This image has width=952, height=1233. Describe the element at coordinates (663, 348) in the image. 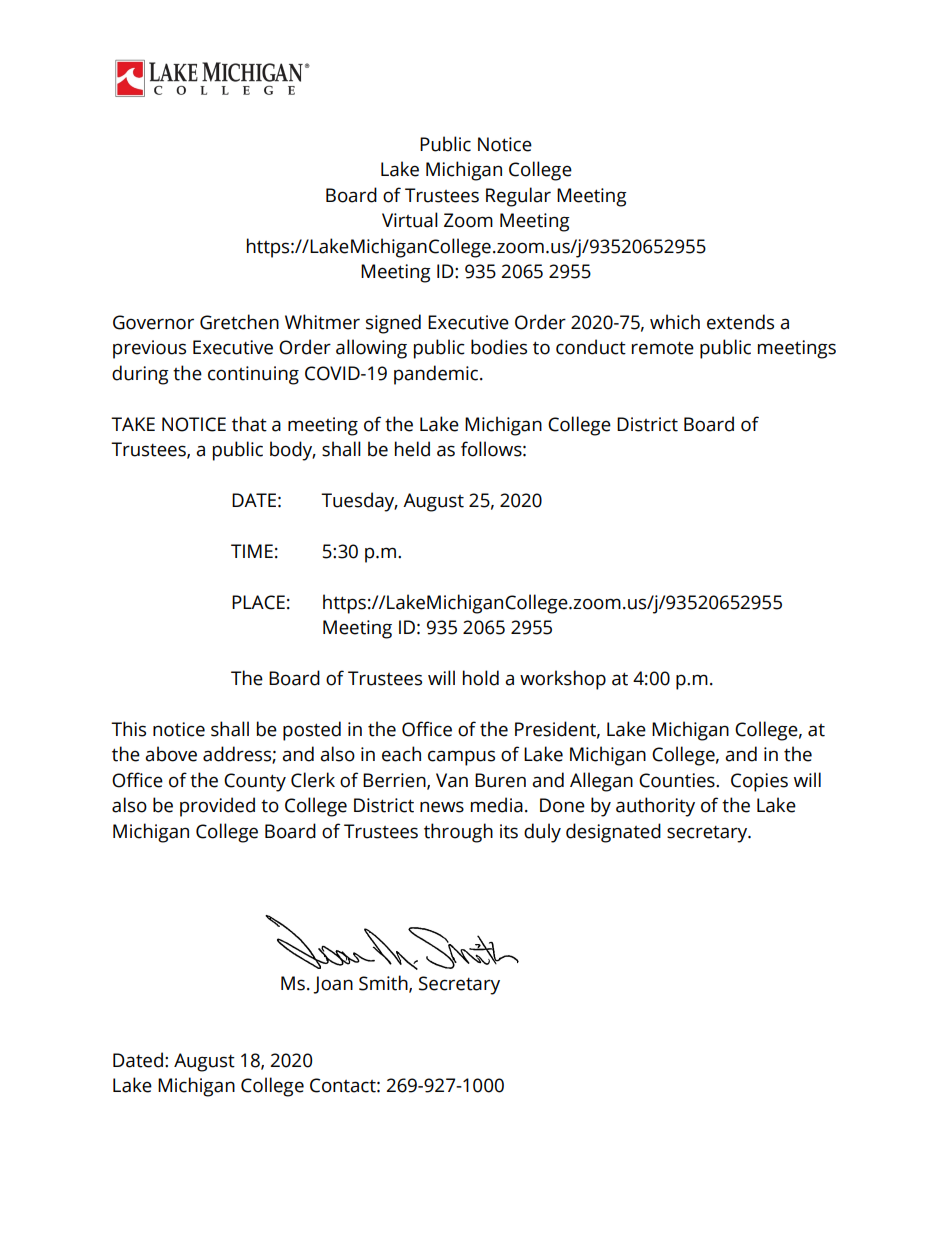

I see `remote` at that location.
